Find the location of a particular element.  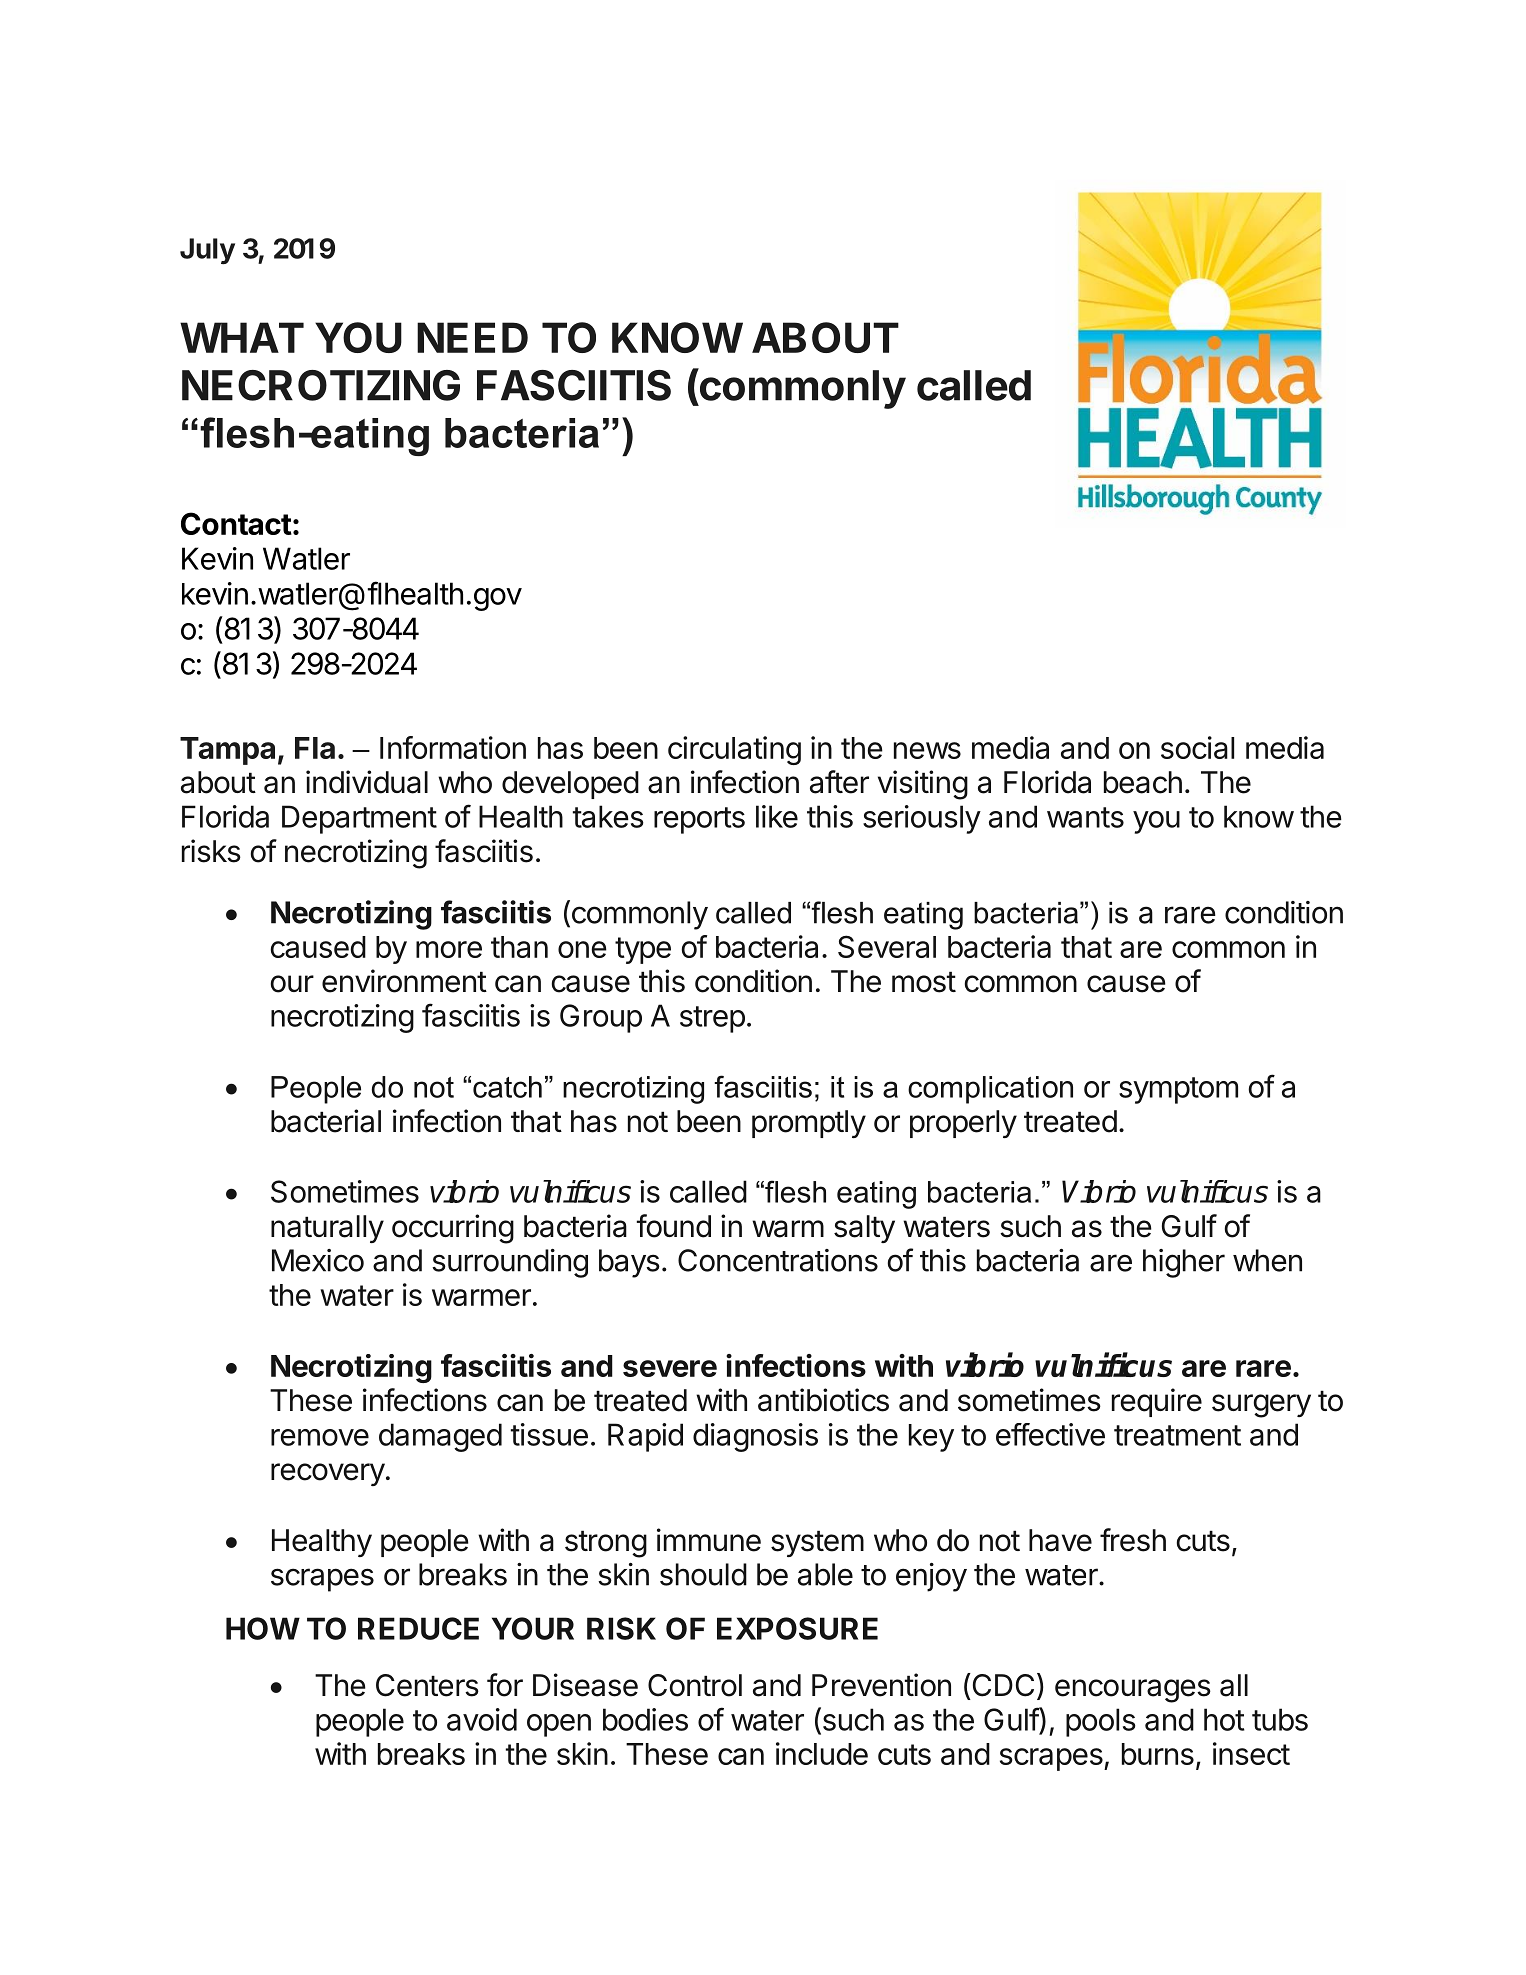

environment is located at coordinates (404, 981).
